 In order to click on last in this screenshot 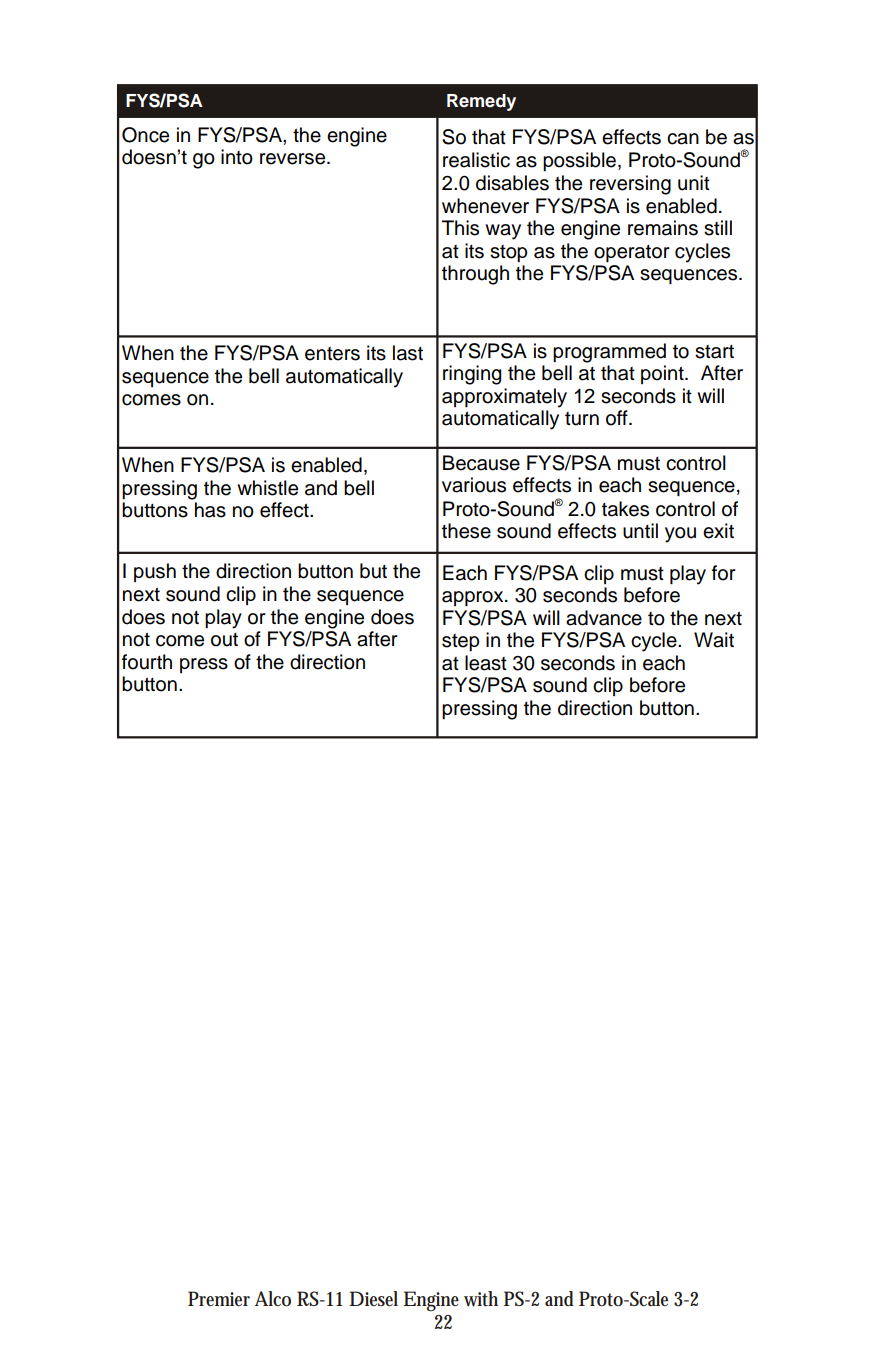, I will do `click(408, 353)`.
